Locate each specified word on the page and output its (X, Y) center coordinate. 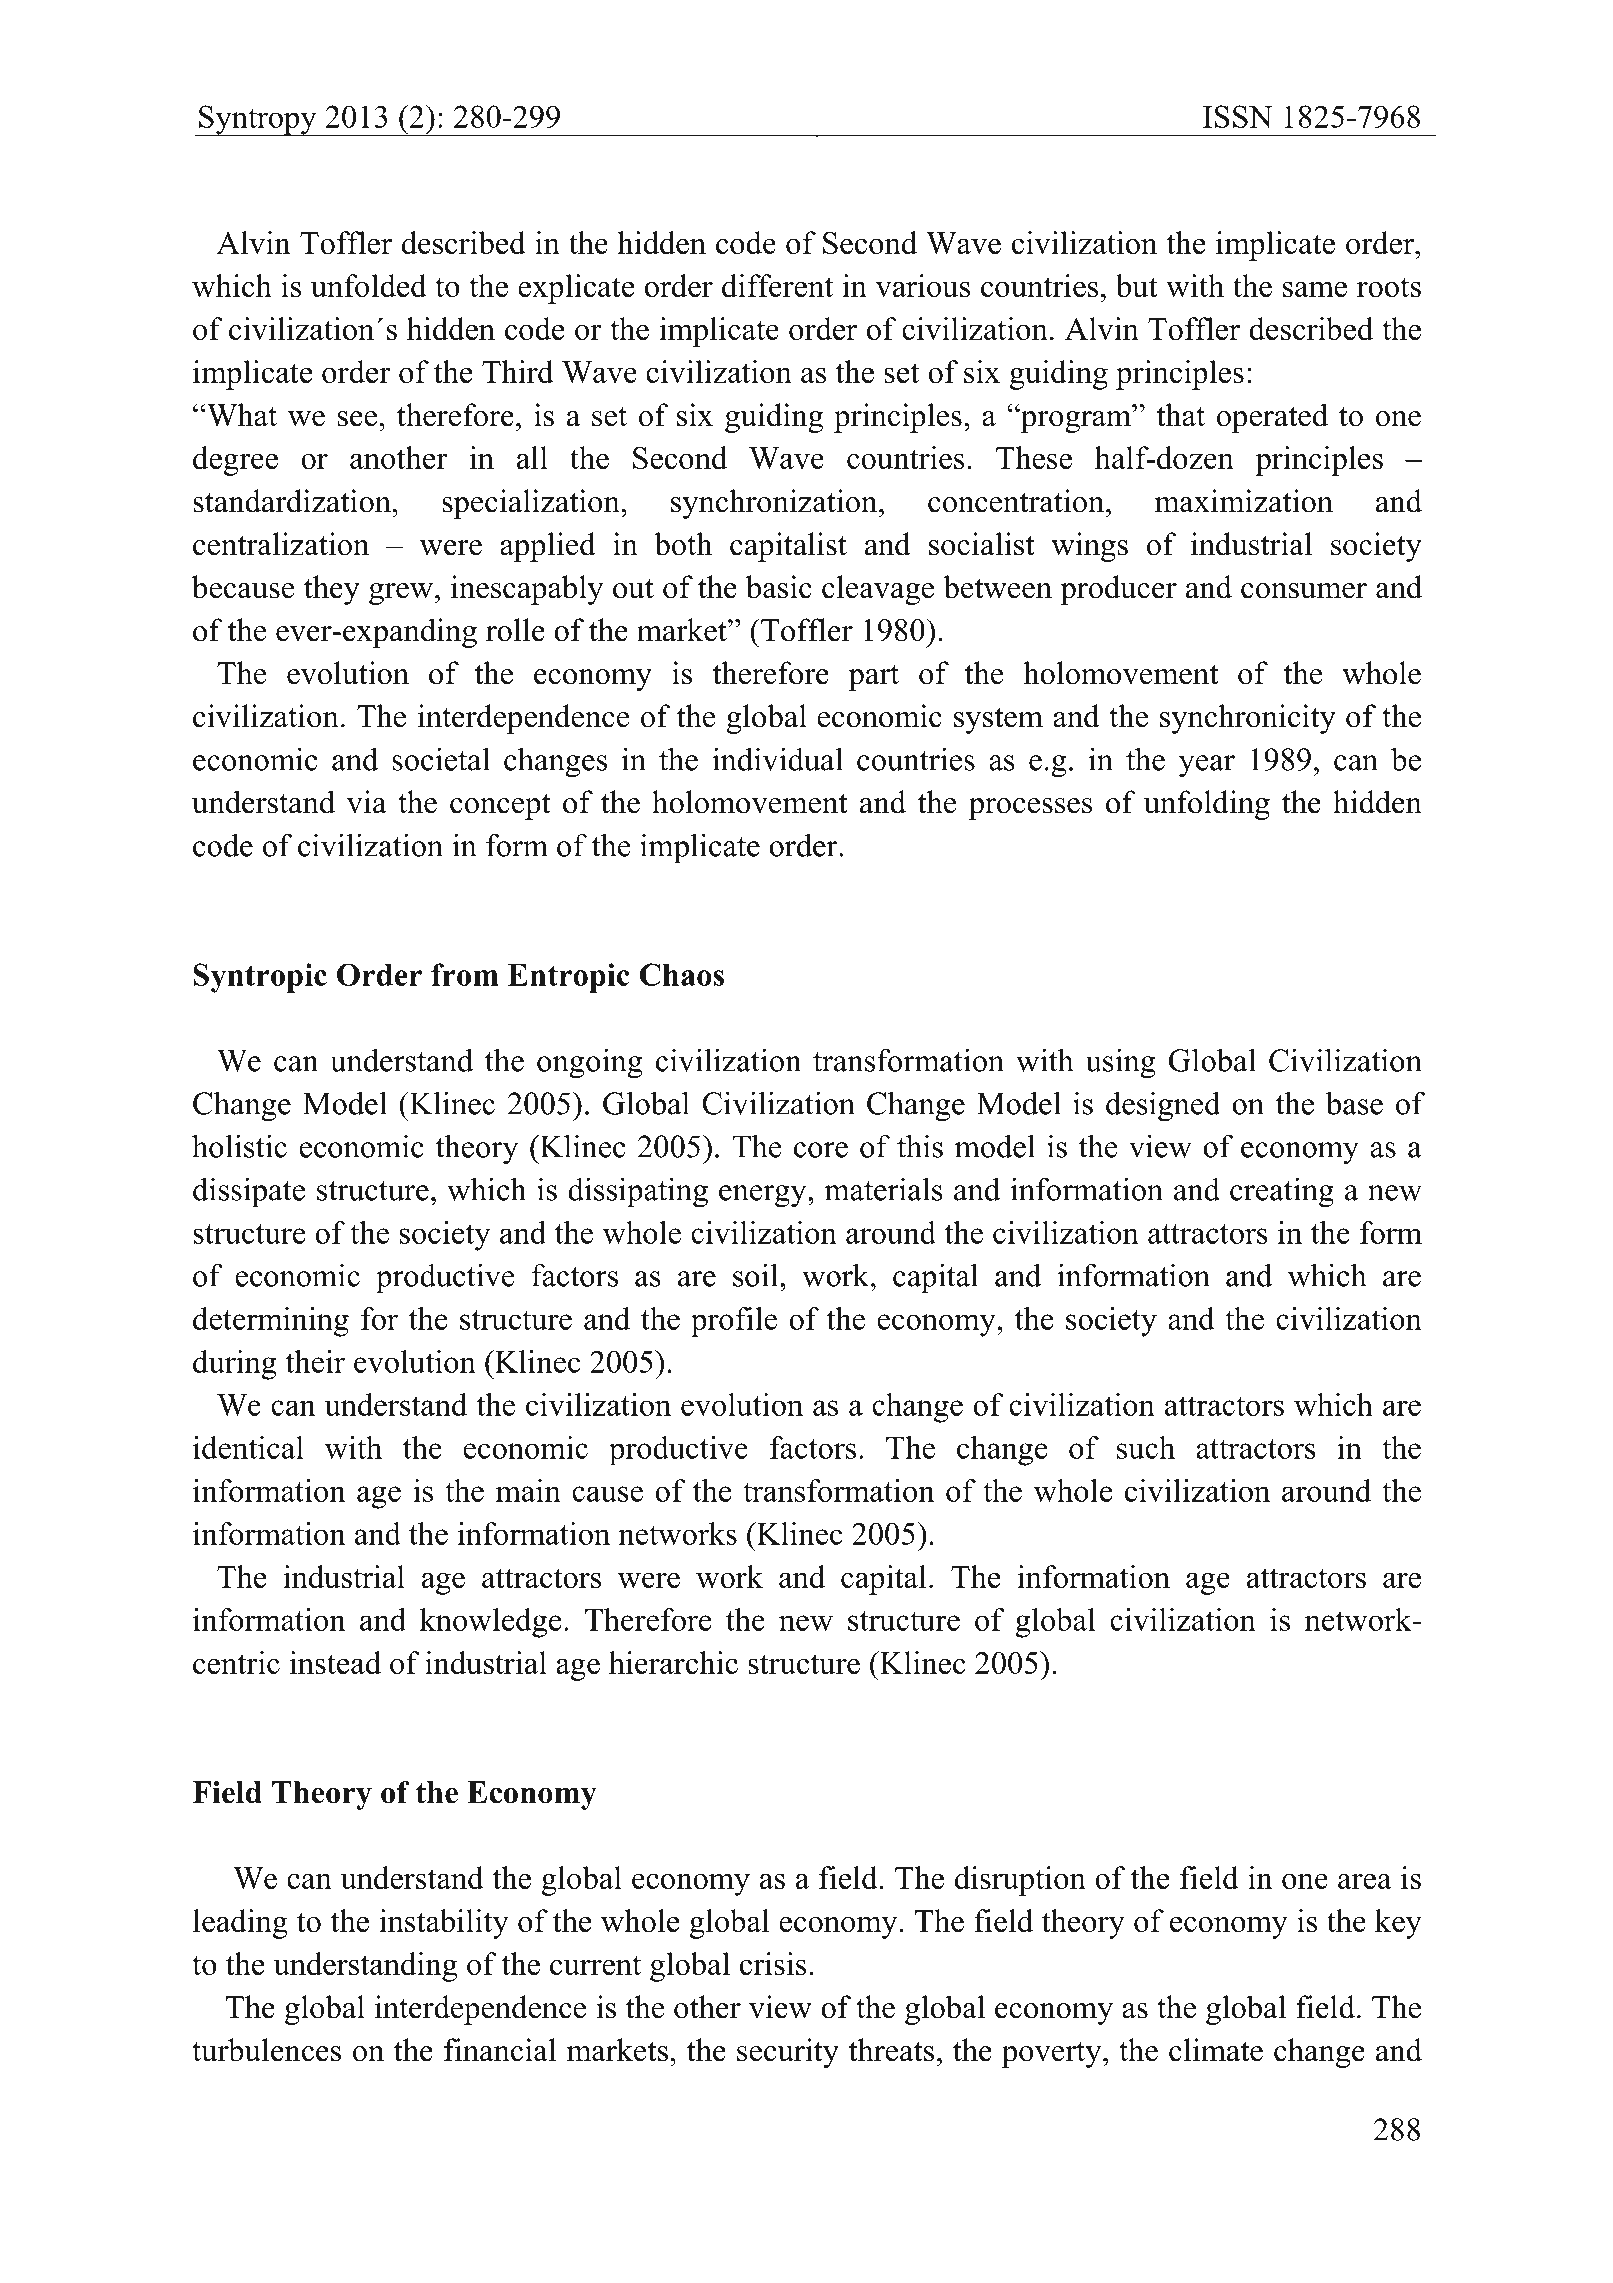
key (1398, 1924)
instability (444, 1924)
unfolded (369, 285)
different (777, 285)
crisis (773, 1963)
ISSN (1237, 116)
